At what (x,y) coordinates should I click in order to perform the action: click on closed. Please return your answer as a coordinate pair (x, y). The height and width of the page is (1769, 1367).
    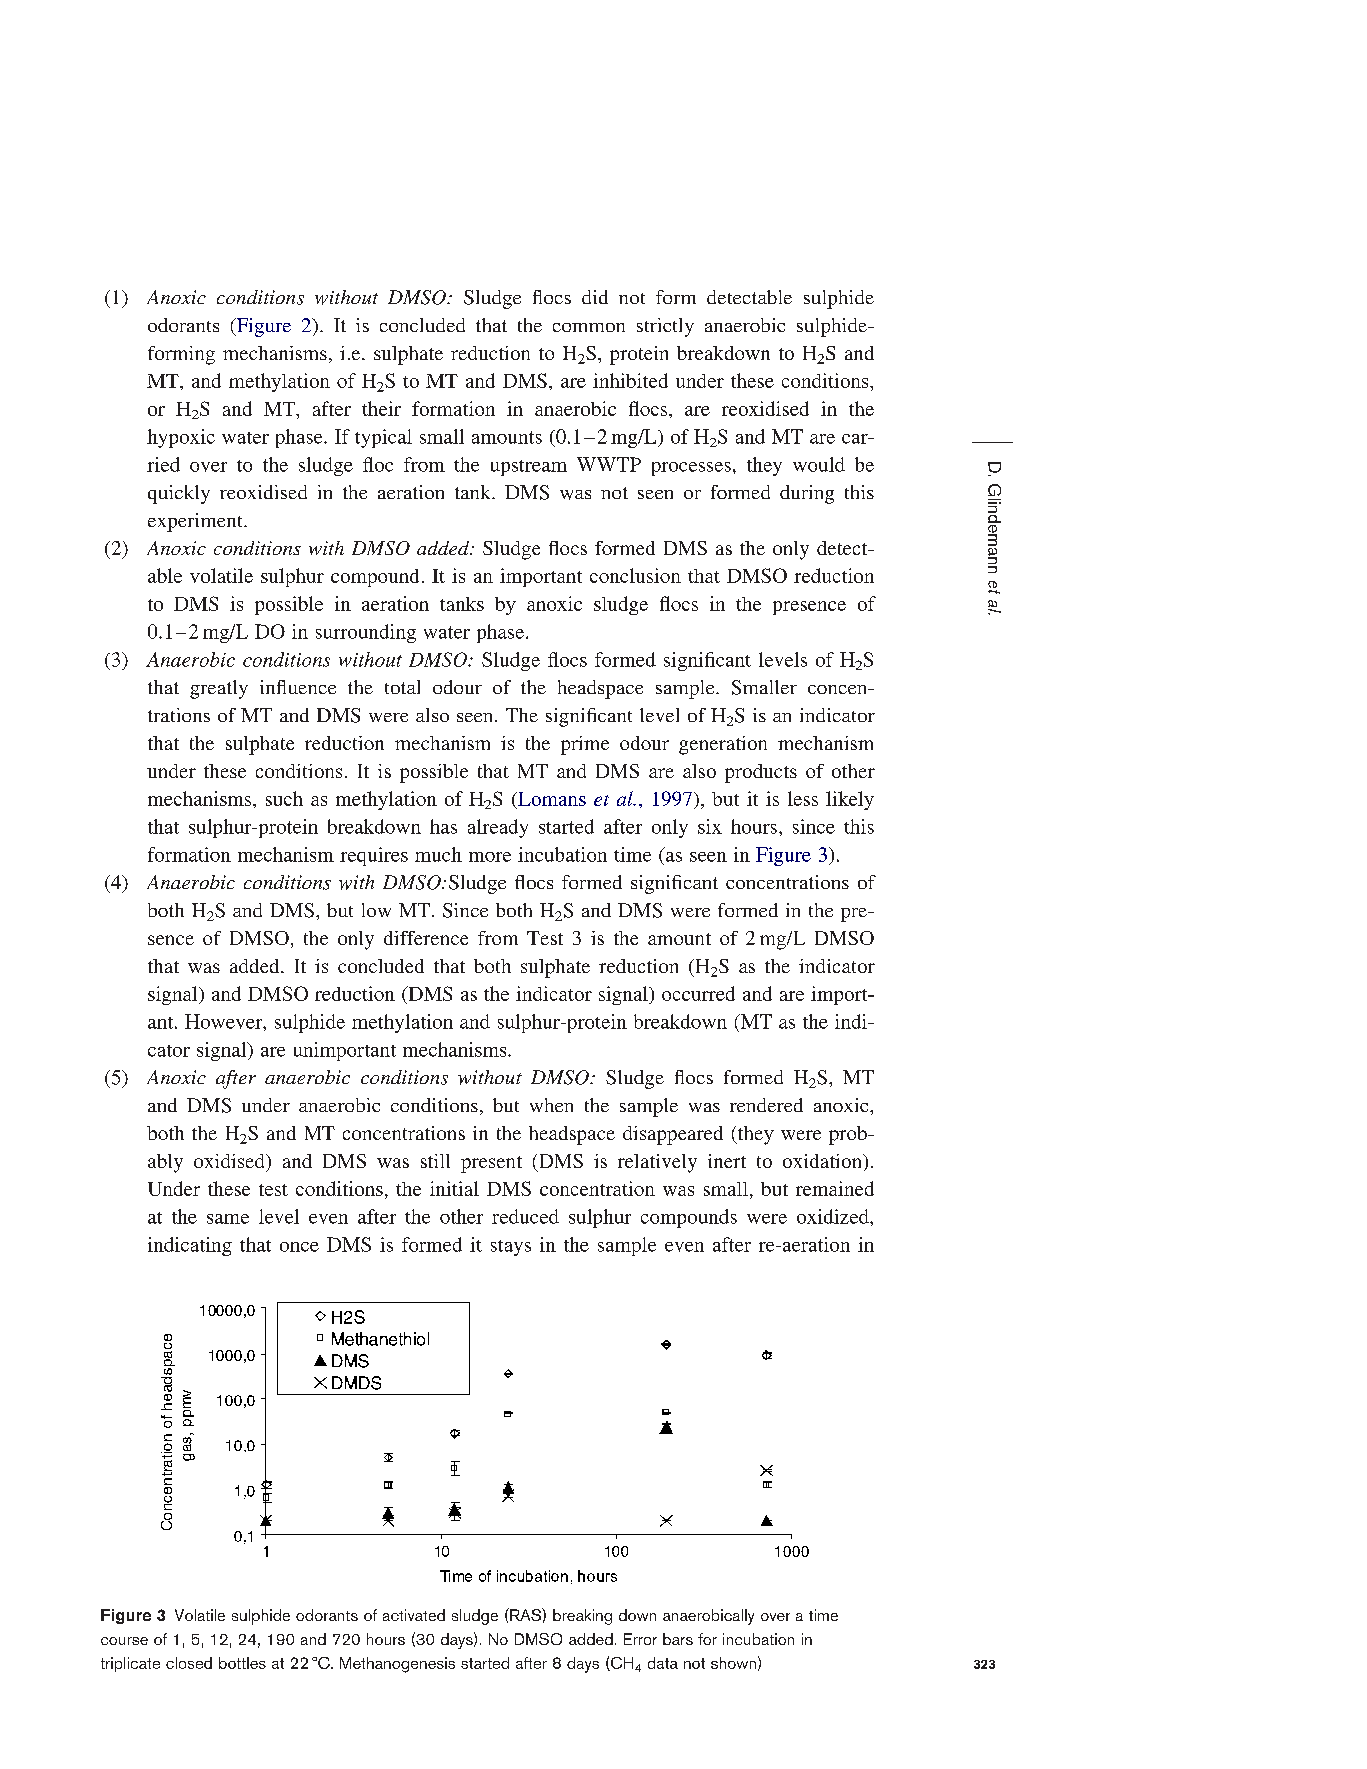
    Looking at the image, I should click on (189, 1663).
